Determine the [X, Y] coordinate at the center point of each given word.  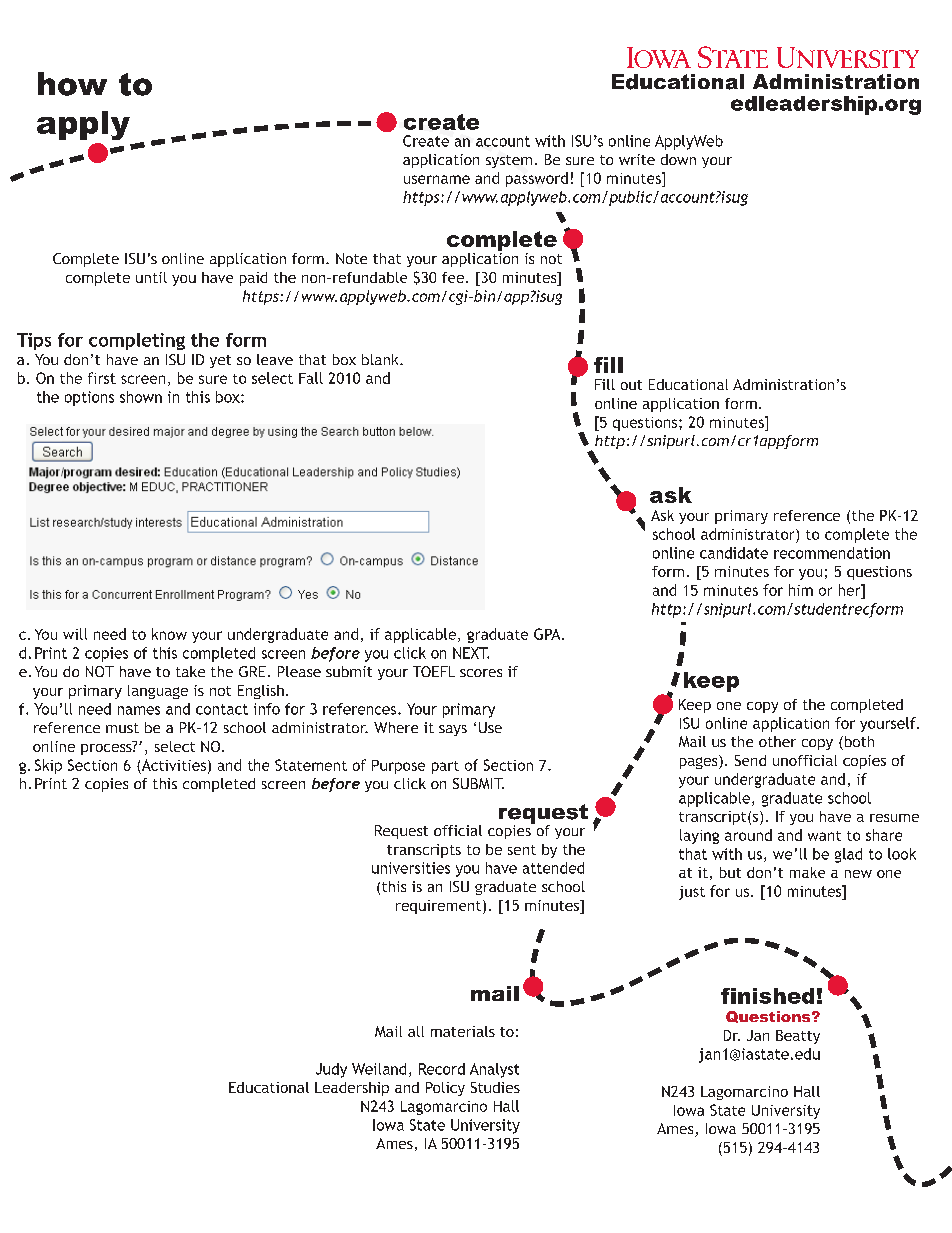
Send [750, 760]
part [445, 767]
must [122, 728]
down [678, 159]
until [151, 277]
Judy [331, 1070]
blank [381, 359]
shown [141, 397]
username [437, 179]
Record [442, 1069]
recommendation [832, 553]
